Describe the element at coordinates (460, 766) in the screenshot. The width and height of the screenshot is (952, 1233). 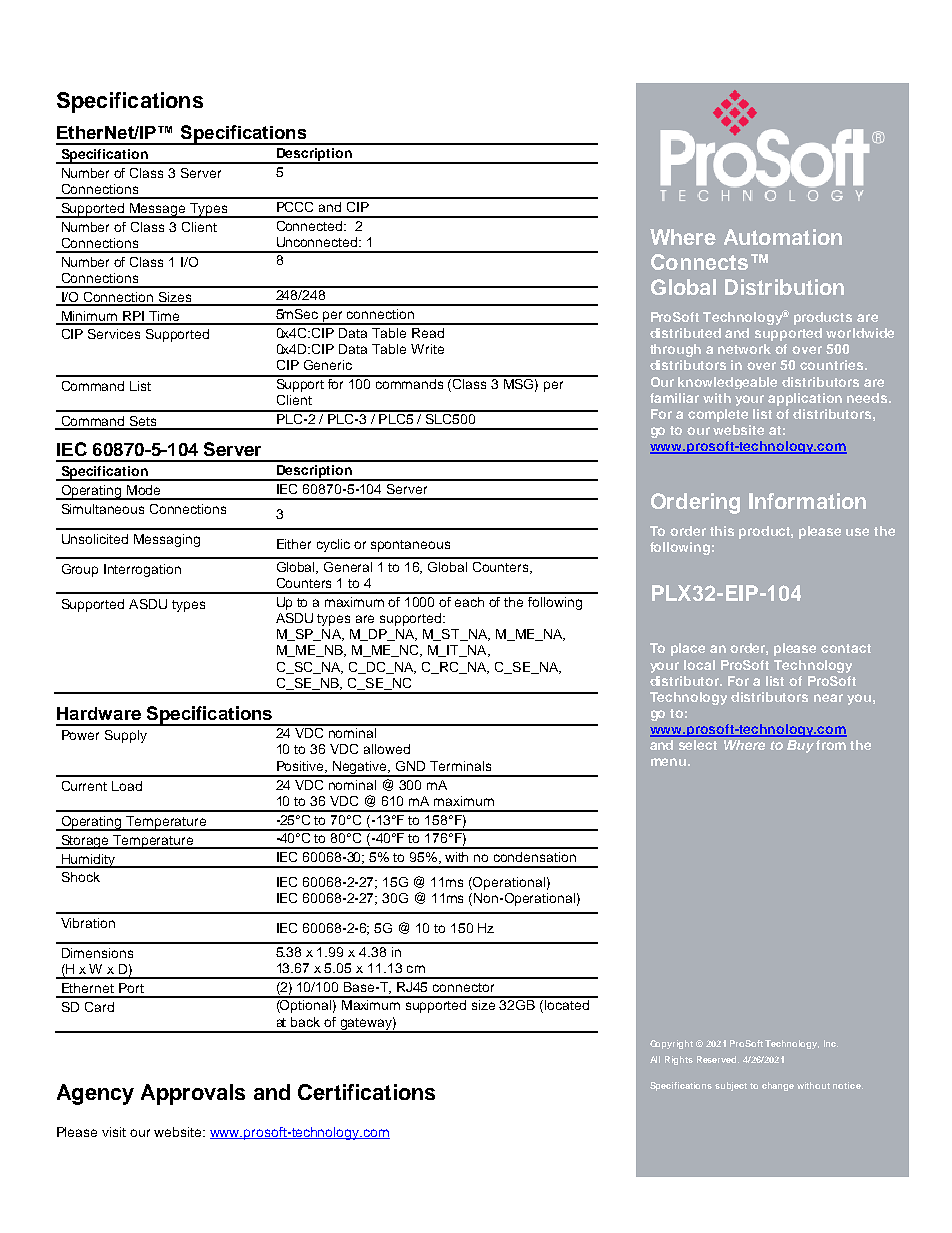
I see `Terminals` at that location.
